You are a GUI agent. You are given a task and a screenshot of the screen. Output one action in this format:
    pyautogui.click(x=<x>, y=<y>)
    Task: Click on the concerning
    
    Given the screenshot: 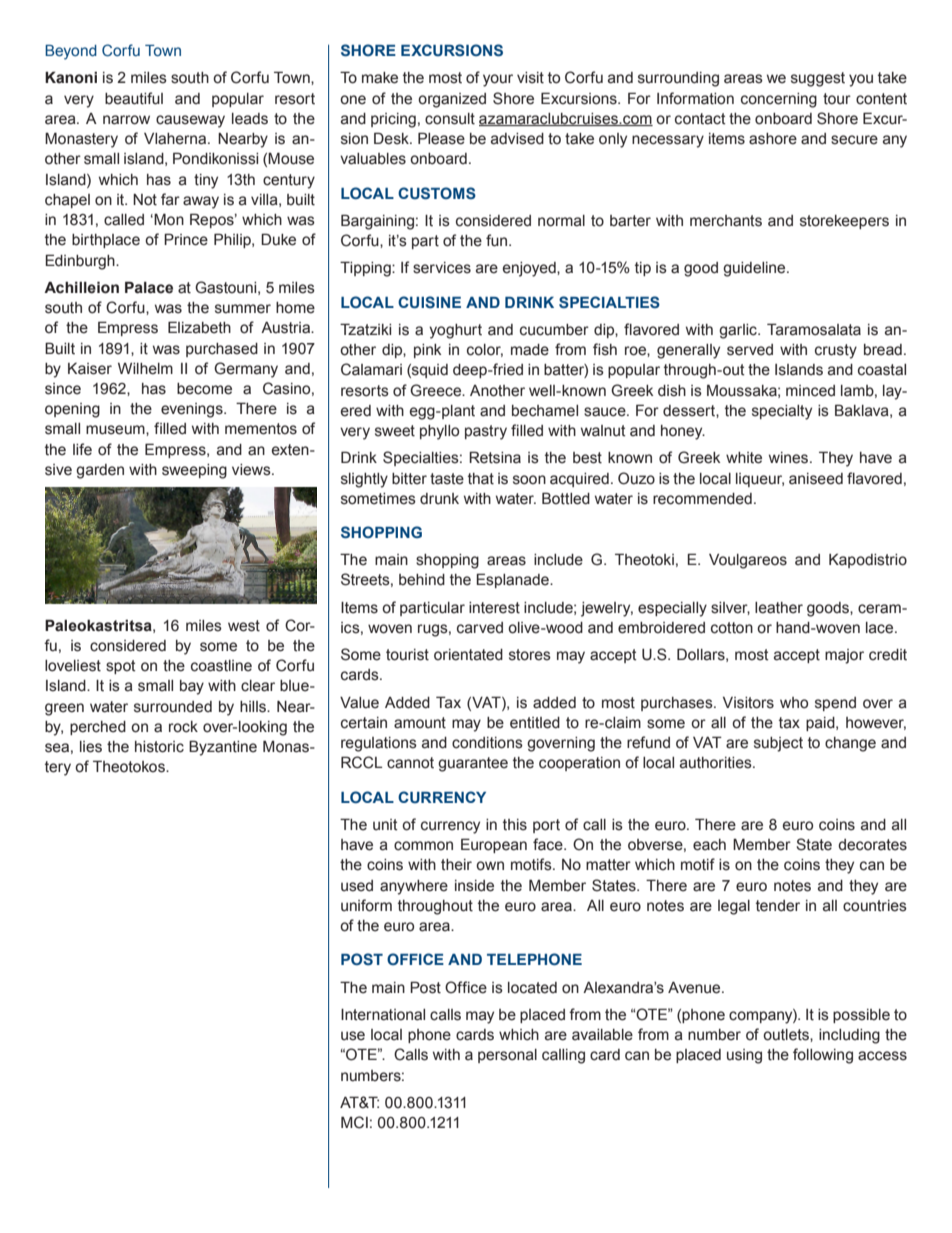 What is the action you would take?
    pyautogui.click(x=779, y=100)
